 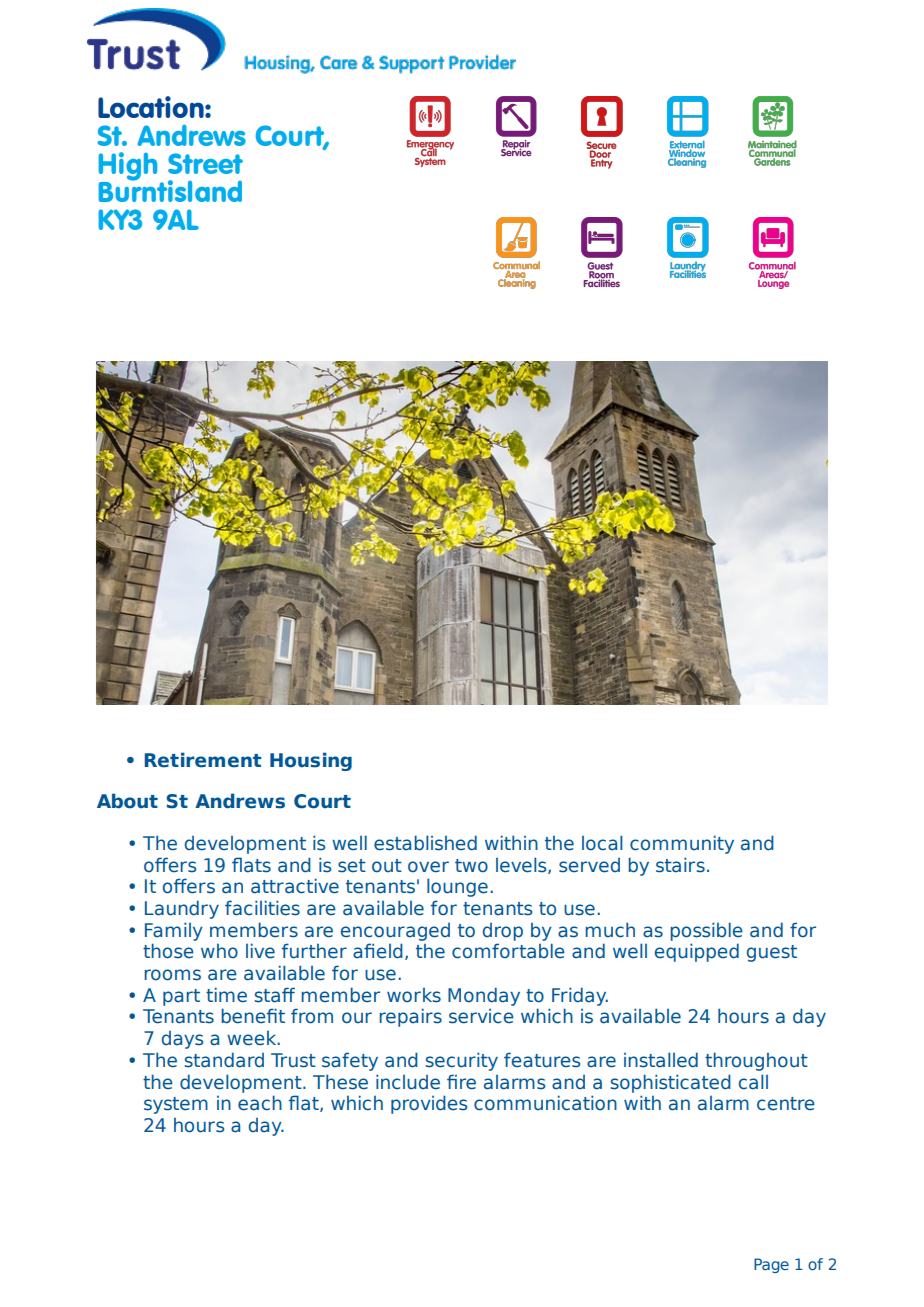 I want to click on Monday, so click(x=484, y=996).
